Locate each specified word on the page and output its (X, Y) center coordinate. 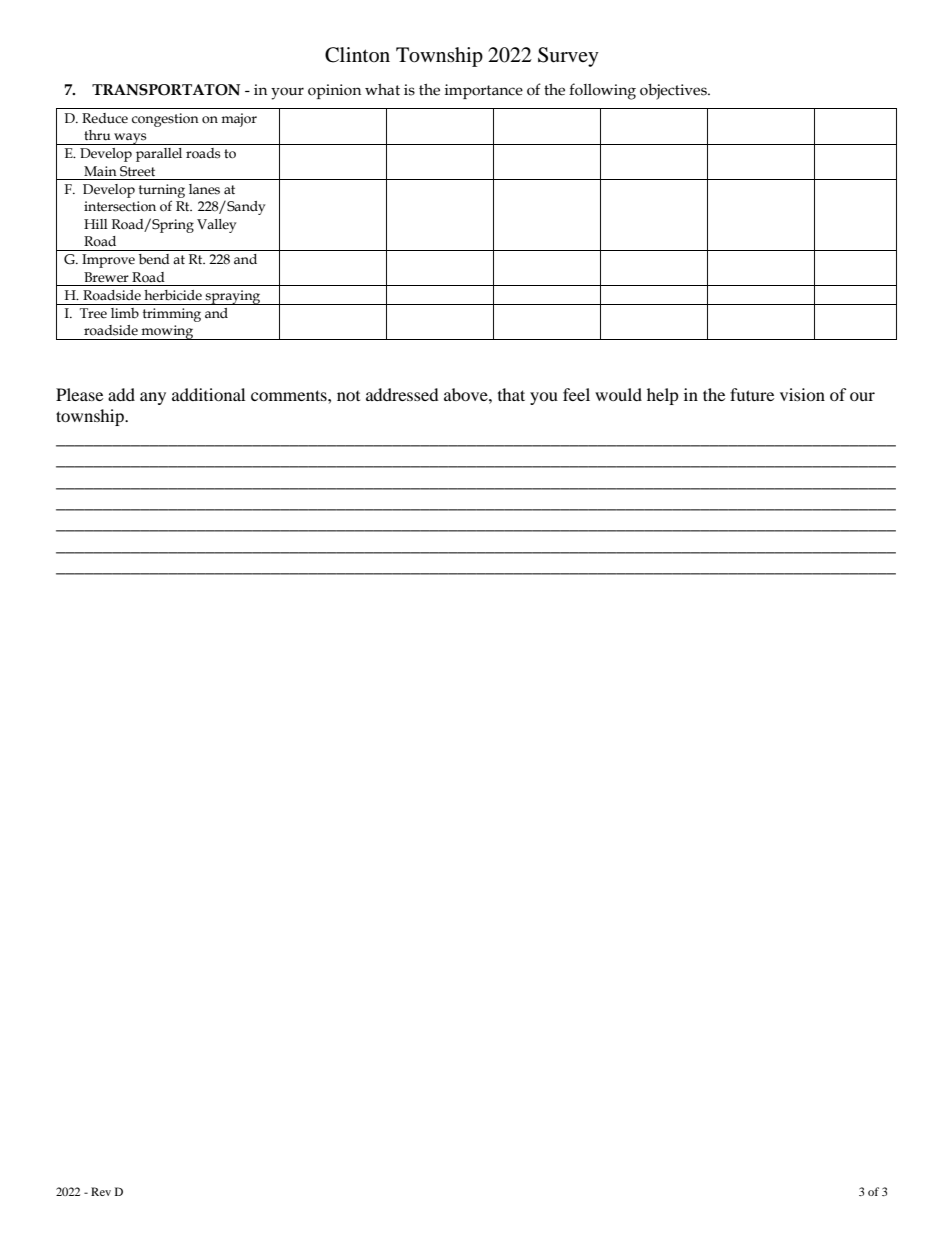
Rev (101, 1191)
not (348, 396)
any (153, 398)
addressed (402, 394)
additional (208, 394)
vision (802, 394)
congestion (165, 120)
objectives (674, 91)
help (663, 396)
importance (484, 91)
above (467, 394)
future (752, 394)
